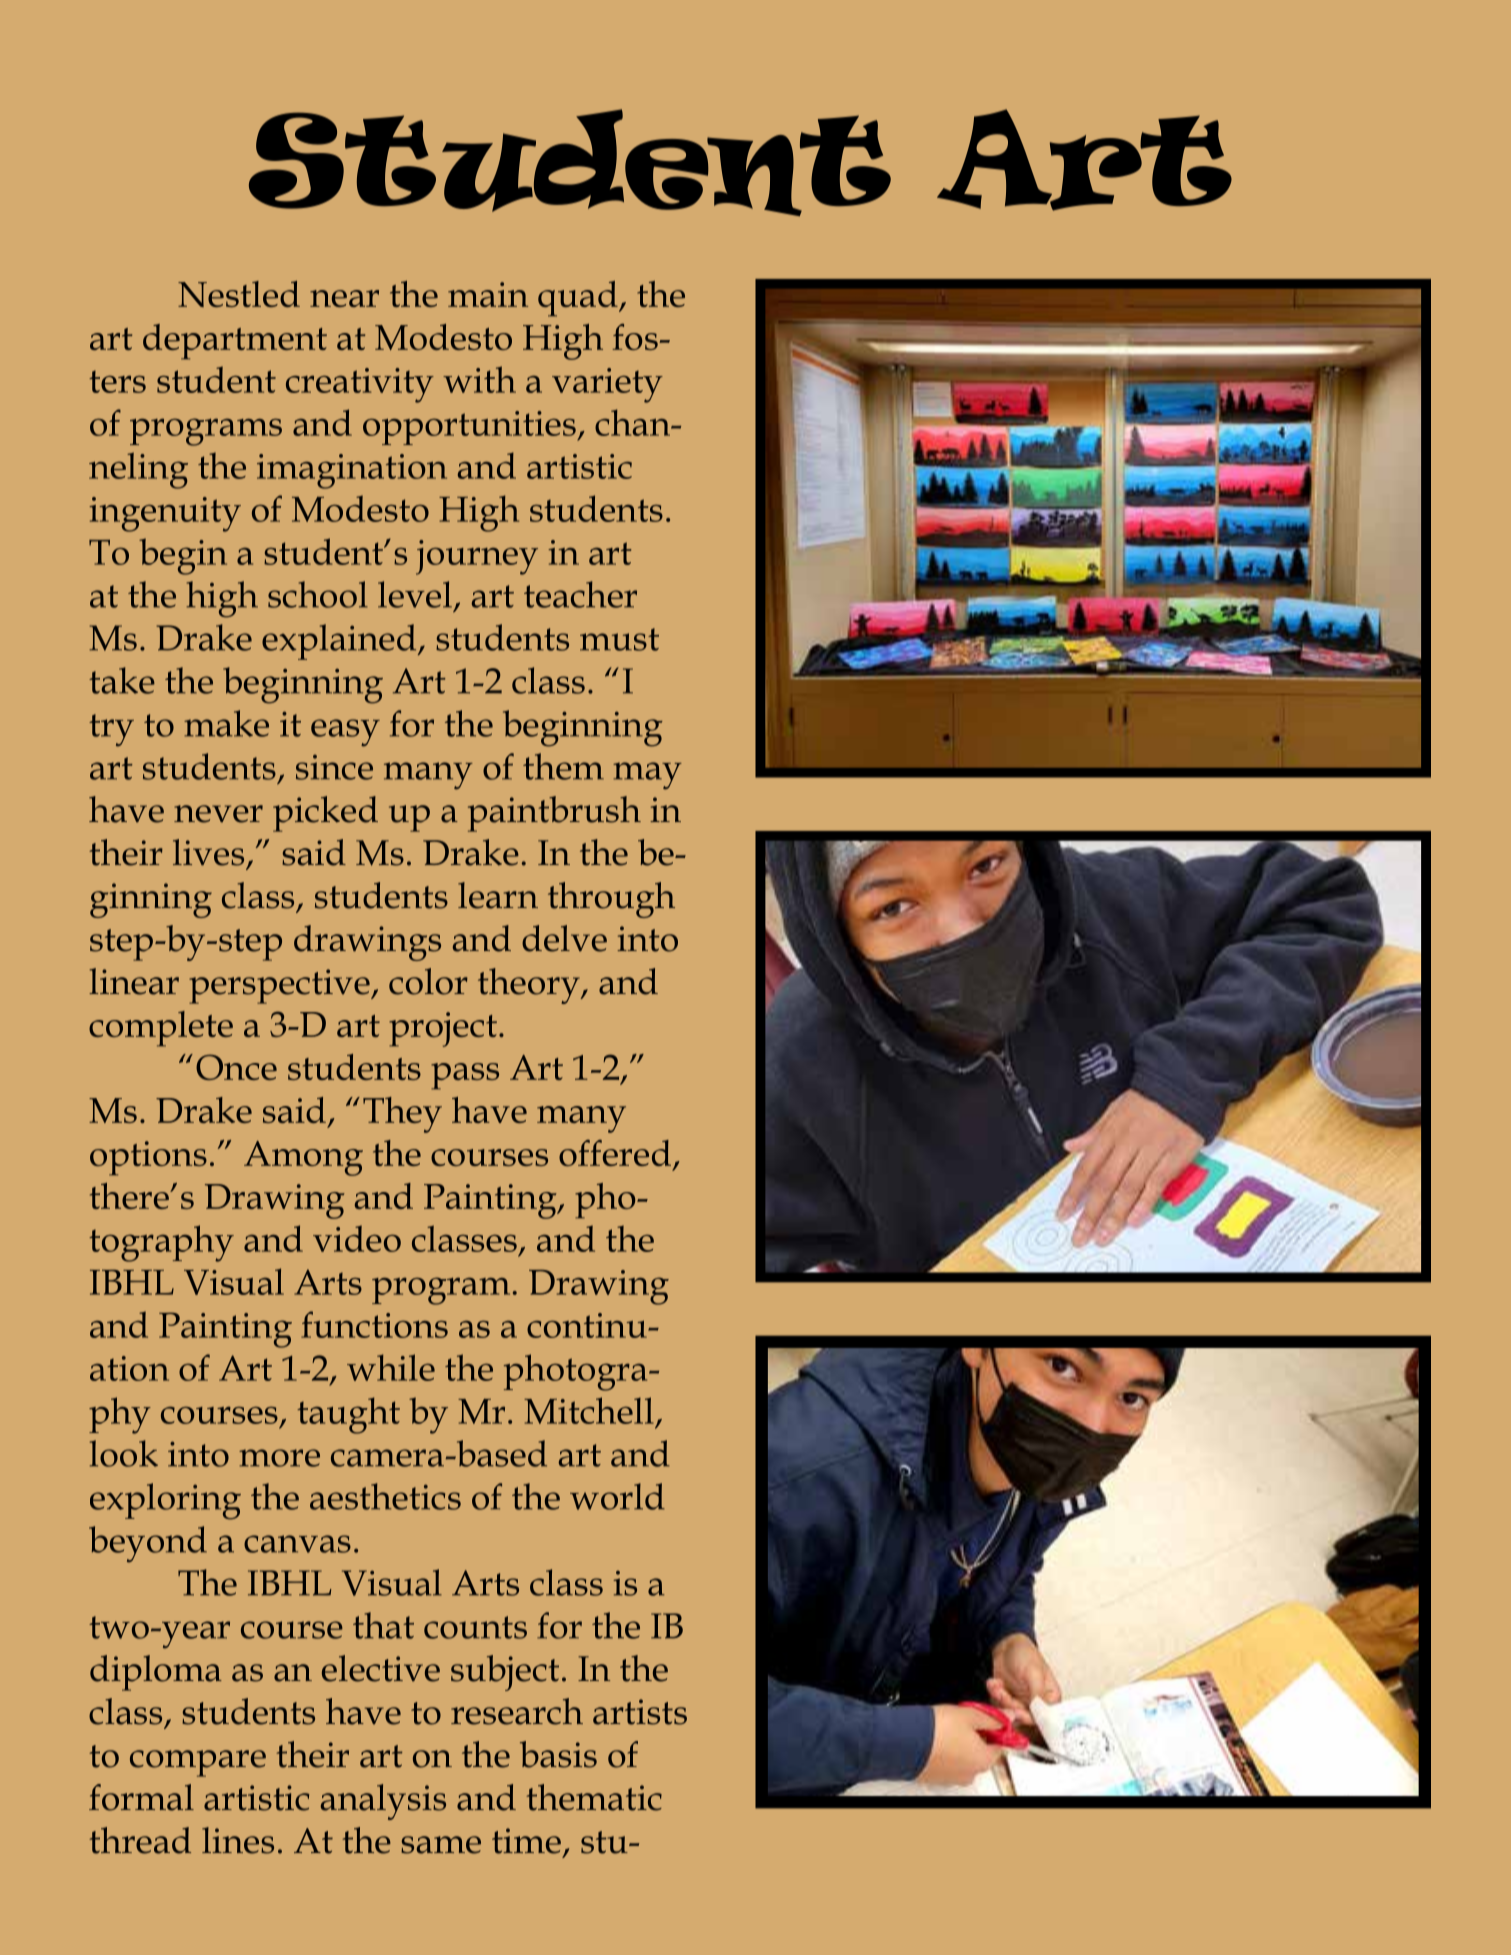 The height and width of the page is (1955, 1511). I want to click on quad, so click(579, 299).
